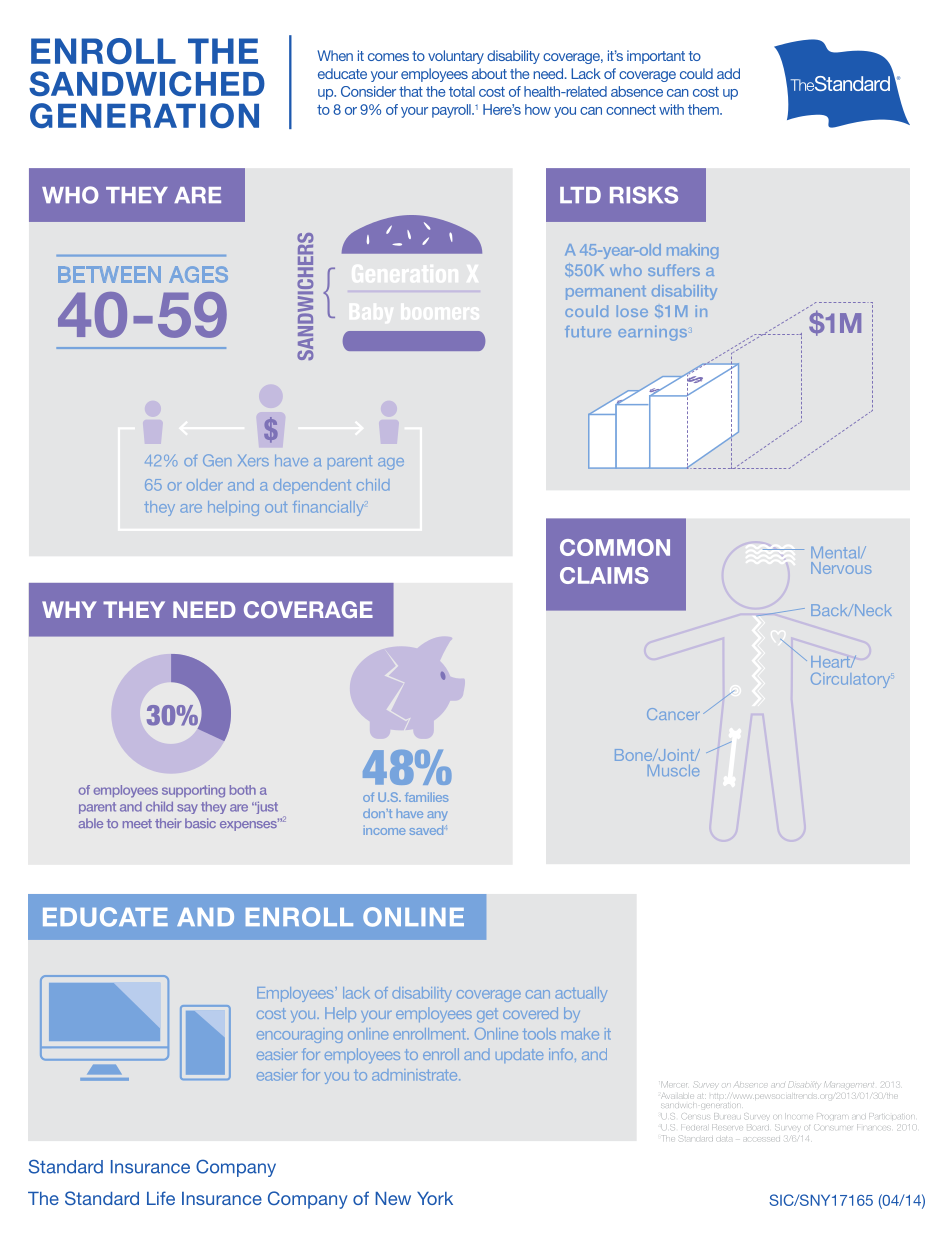 The width and height of the screenshot is (952, 1233). Describe the element at coordinates (673, 770) in the screenshot. I see `Muscle` at that location.
